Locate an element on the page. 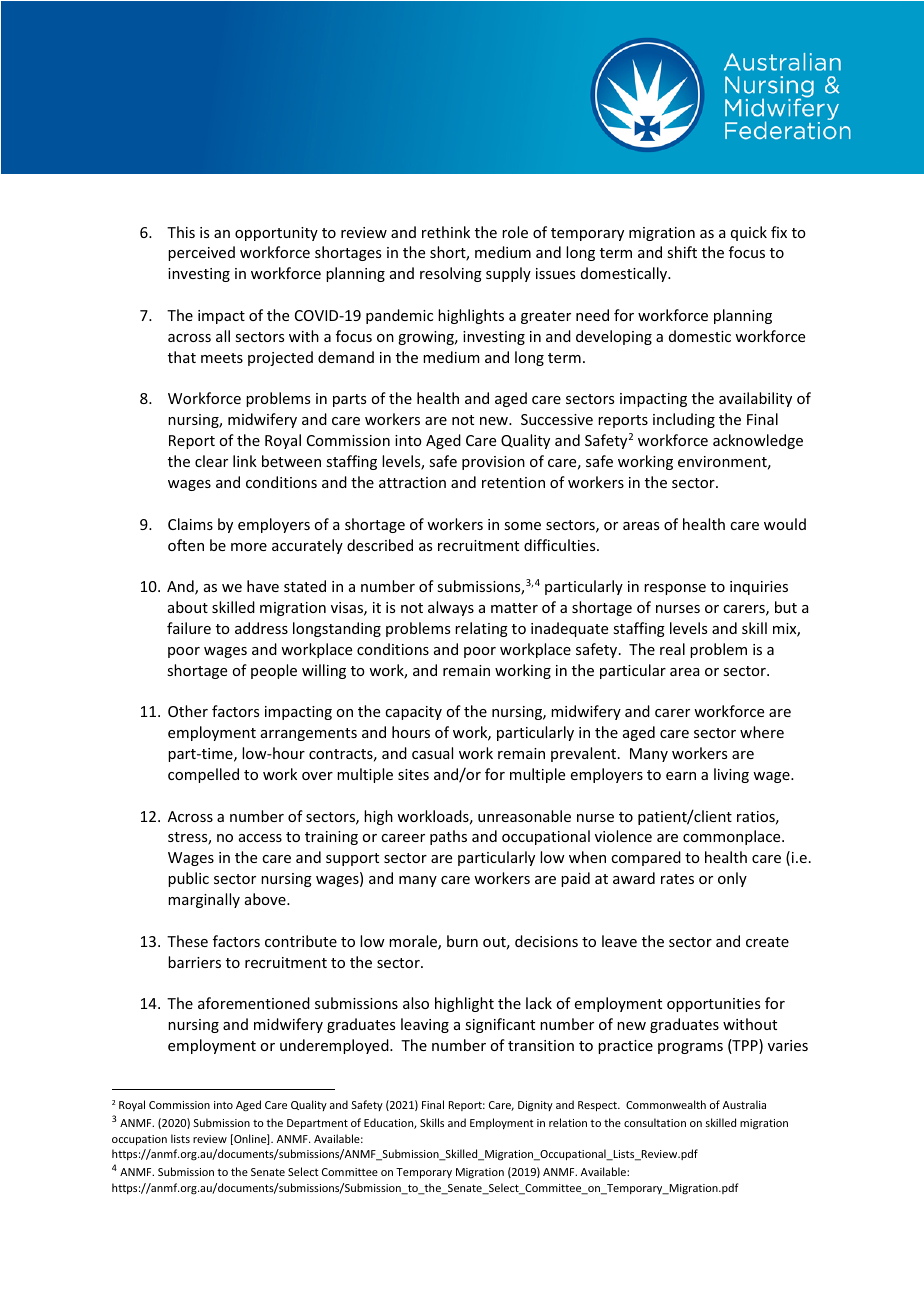  supply is located at coordinates (508, 274).
